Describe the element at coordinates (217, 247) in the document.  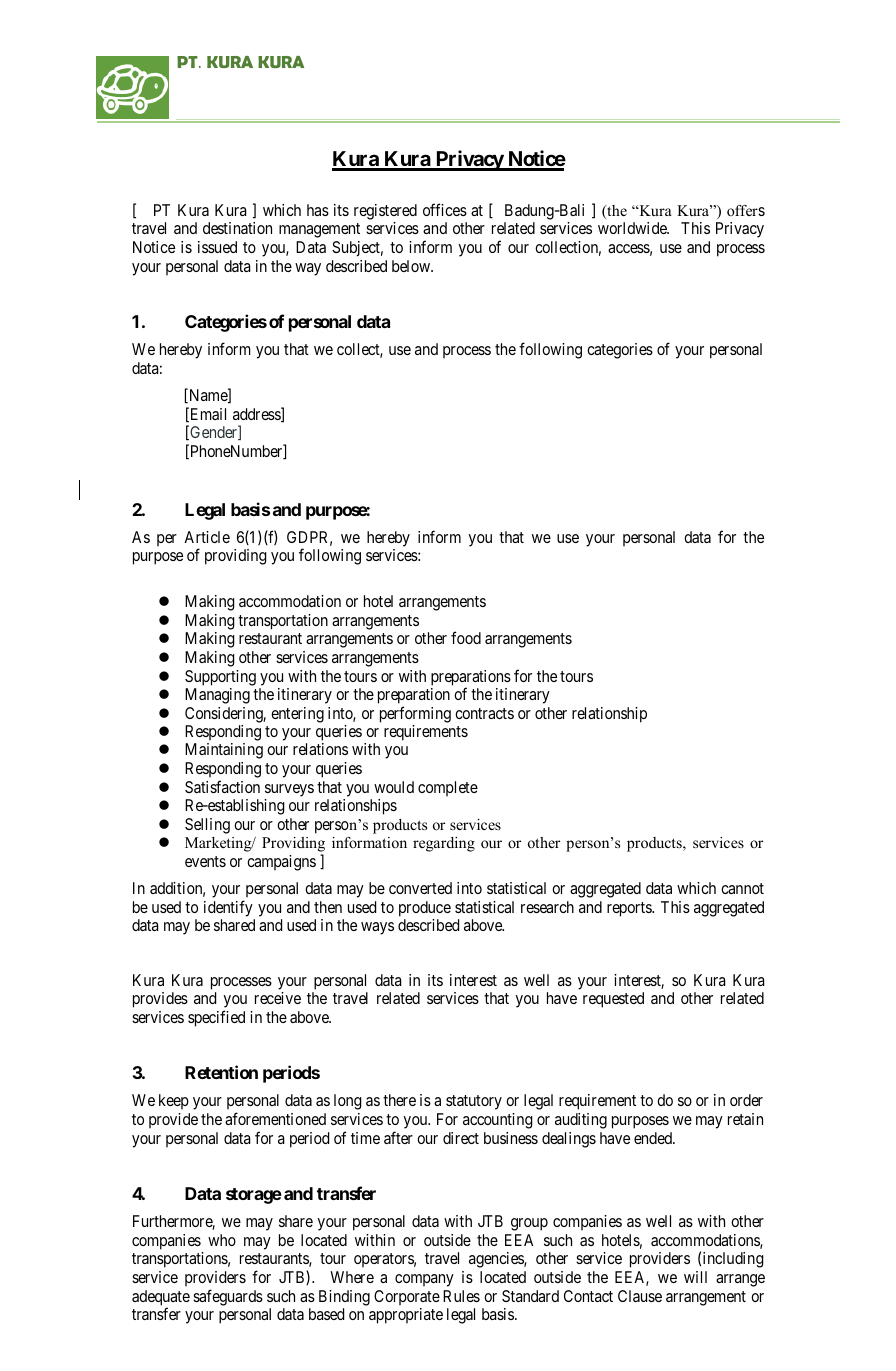
I see `issued` at that location.
